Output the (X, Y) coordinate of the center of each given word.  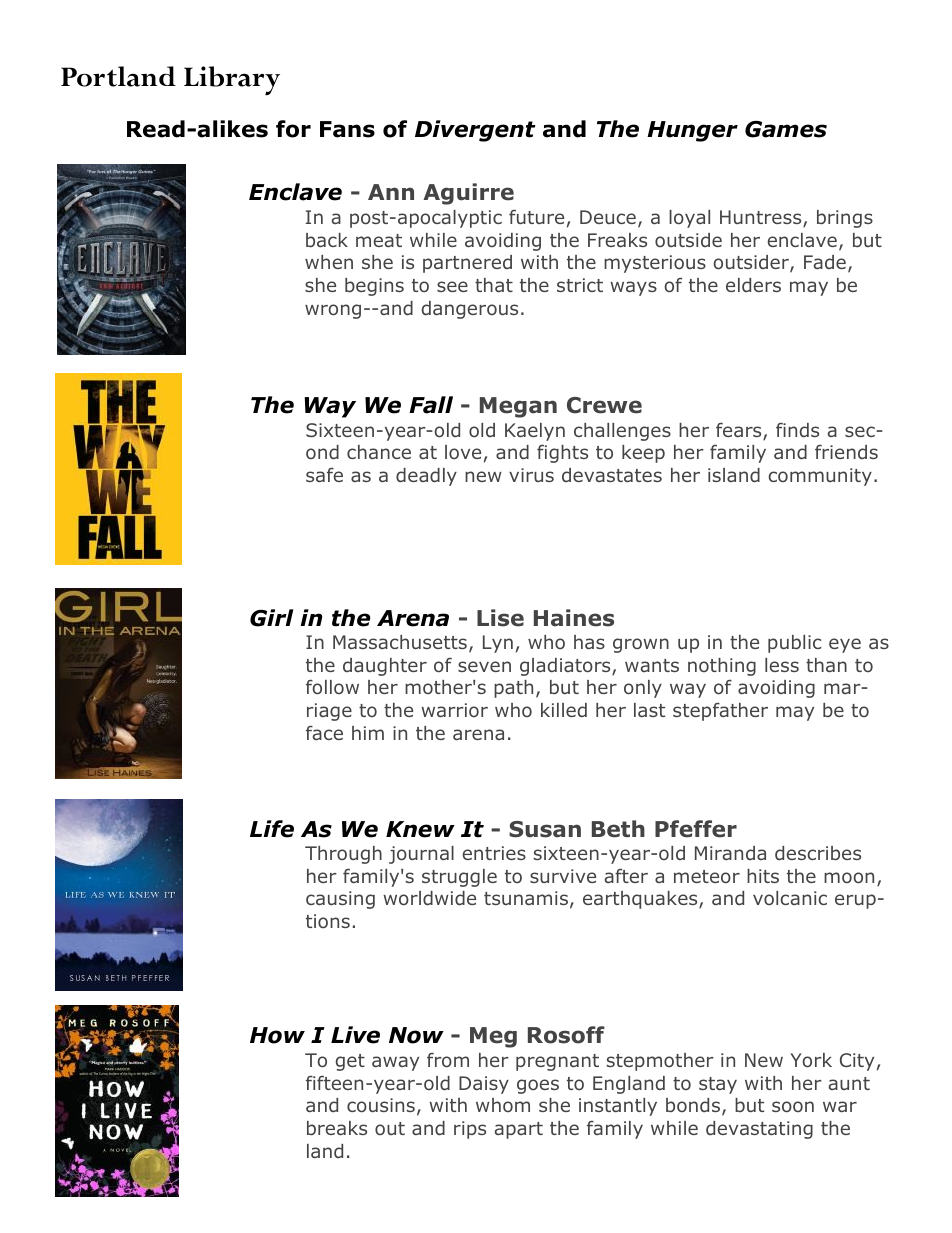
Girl (271, 618)
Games (786, 129)
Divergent (475, 131)
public (794, 644)
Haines (574, 618)
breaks (337, 1128)
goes (538, 1086)
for (293, 129)
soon (793, 1106)
